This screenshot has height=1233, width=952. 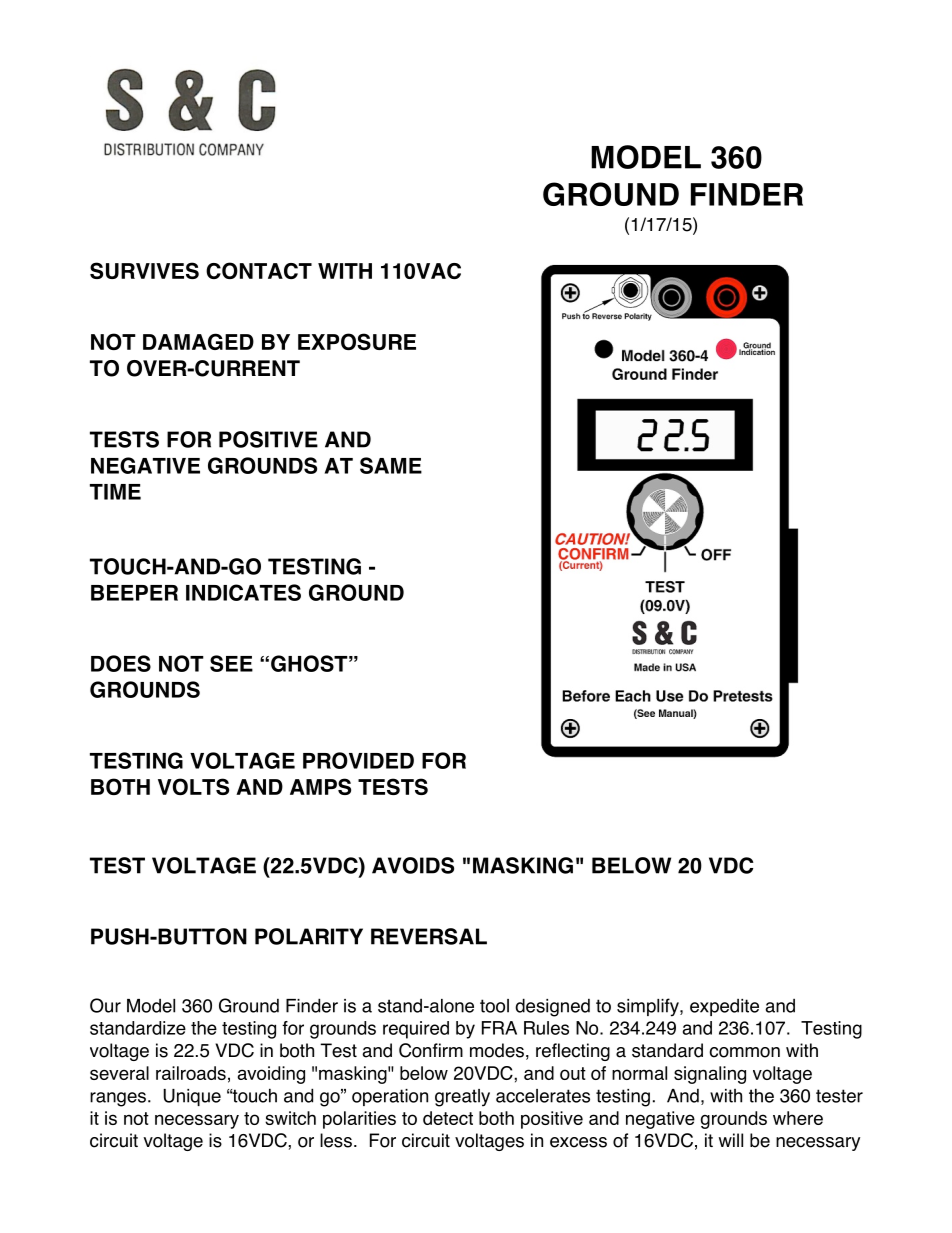 I want to click on SAME, so click(x=391, y=465).
